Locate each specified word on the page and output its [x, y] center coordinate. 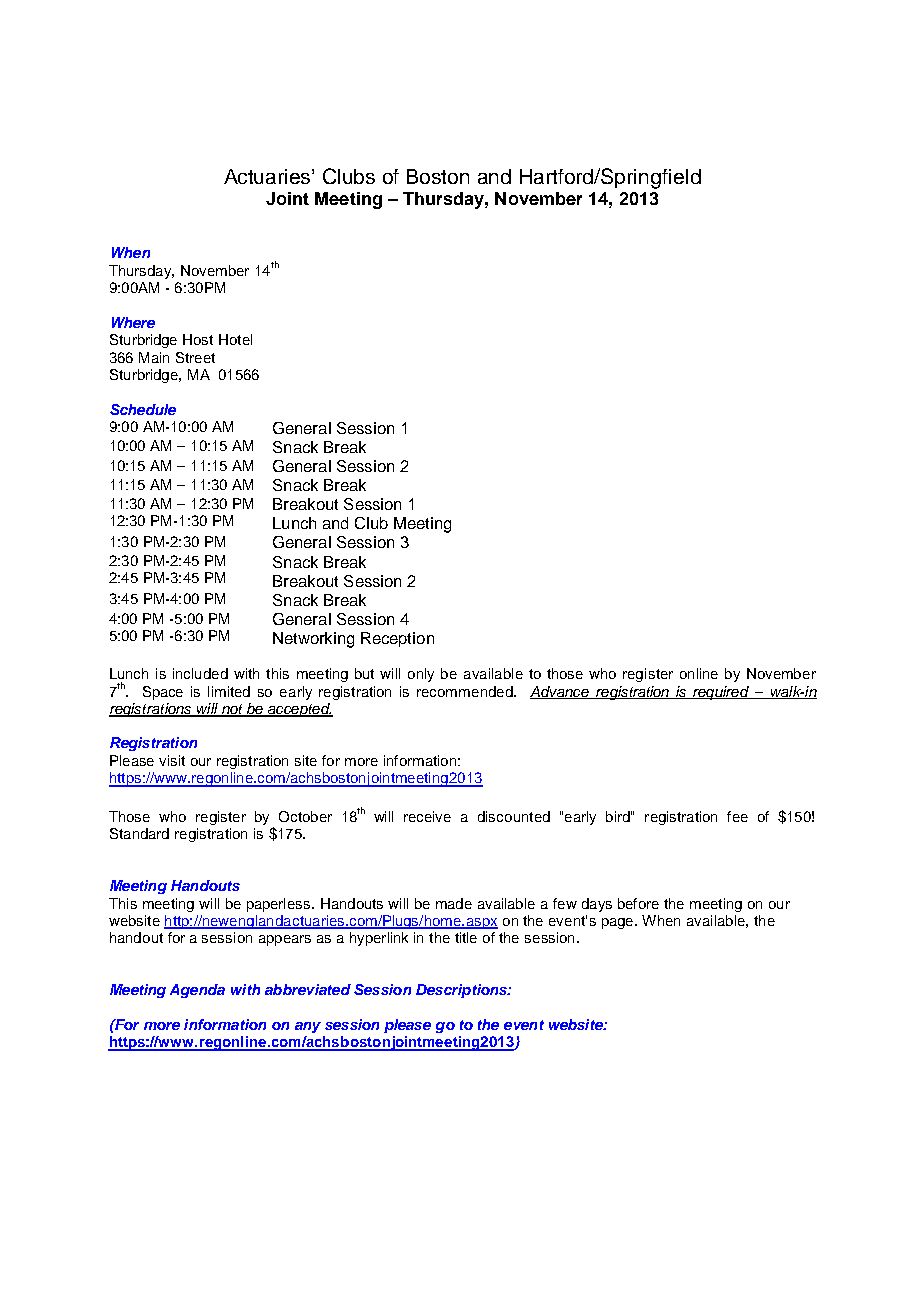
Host [198, 339]
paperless [280, 905]
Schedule [143, 409]
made [454, 903]
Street [195, 357]
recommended [466, 691]
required [722, 693]
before [638, 903]
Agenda [197, 991]
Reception [397, 639]
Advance [561, 692]
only [421, 675]
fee [737, 816]
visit [172, 760]
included [200, 673]
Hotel [235, 339]
